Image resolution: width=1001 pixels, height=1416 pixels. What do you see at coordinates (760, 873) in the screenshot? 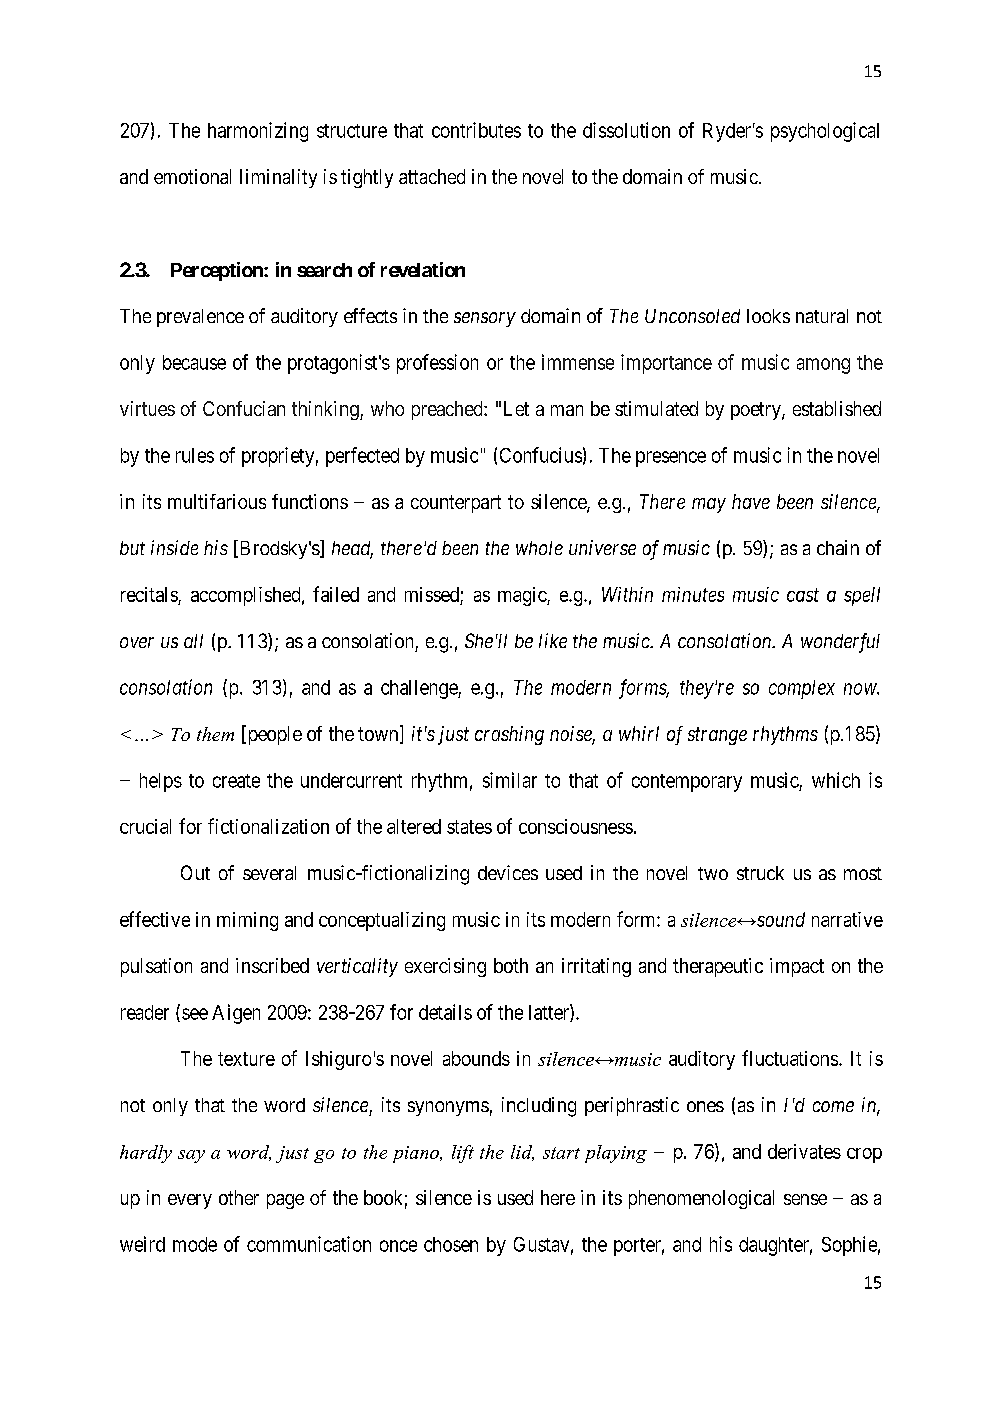
I see `struck` at bounding box center [760, 873].
